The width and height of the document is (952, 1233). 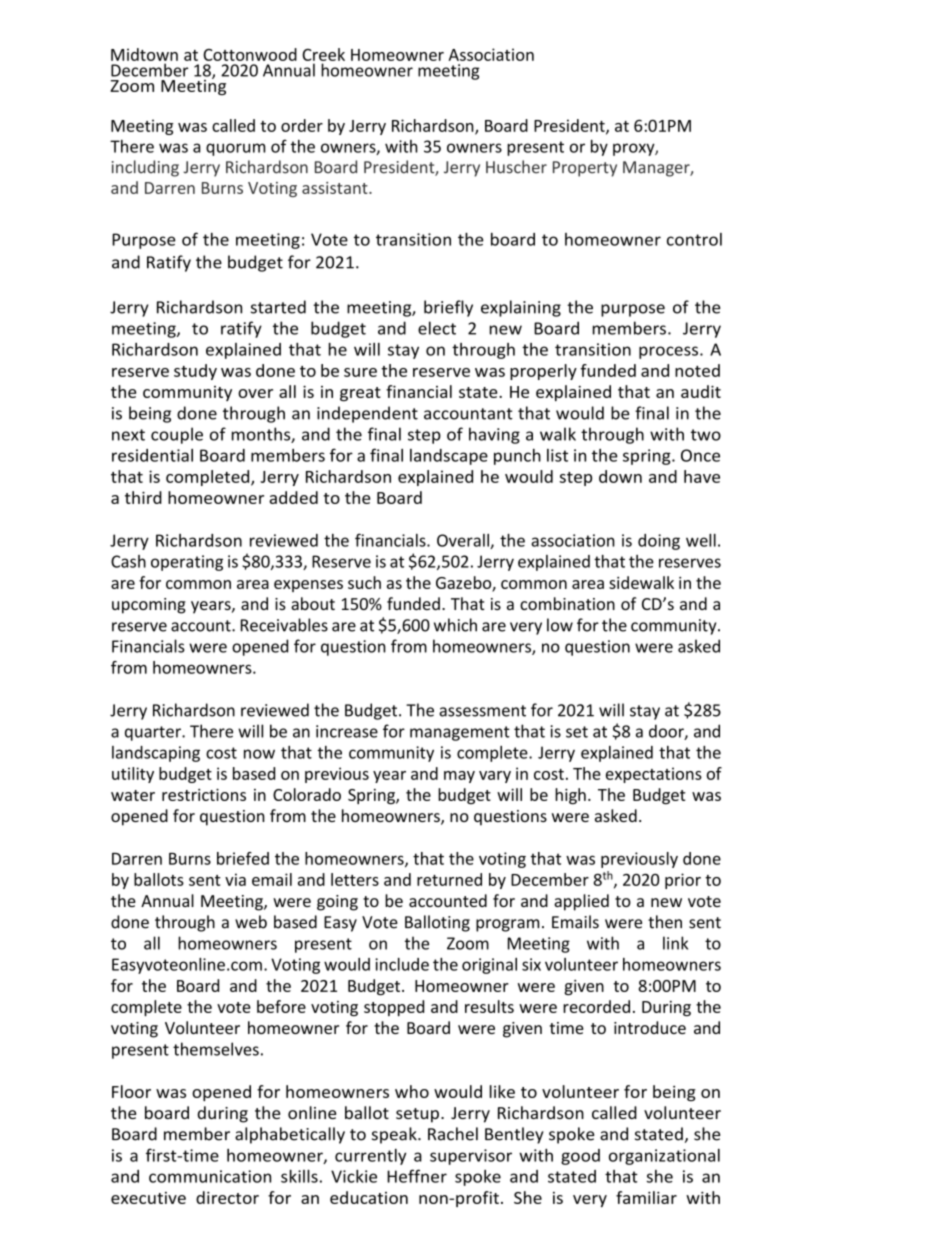 What do you see at coordinates (664, 1157) in the document?
I see `organizational` at bounding box center [664, 1157].
